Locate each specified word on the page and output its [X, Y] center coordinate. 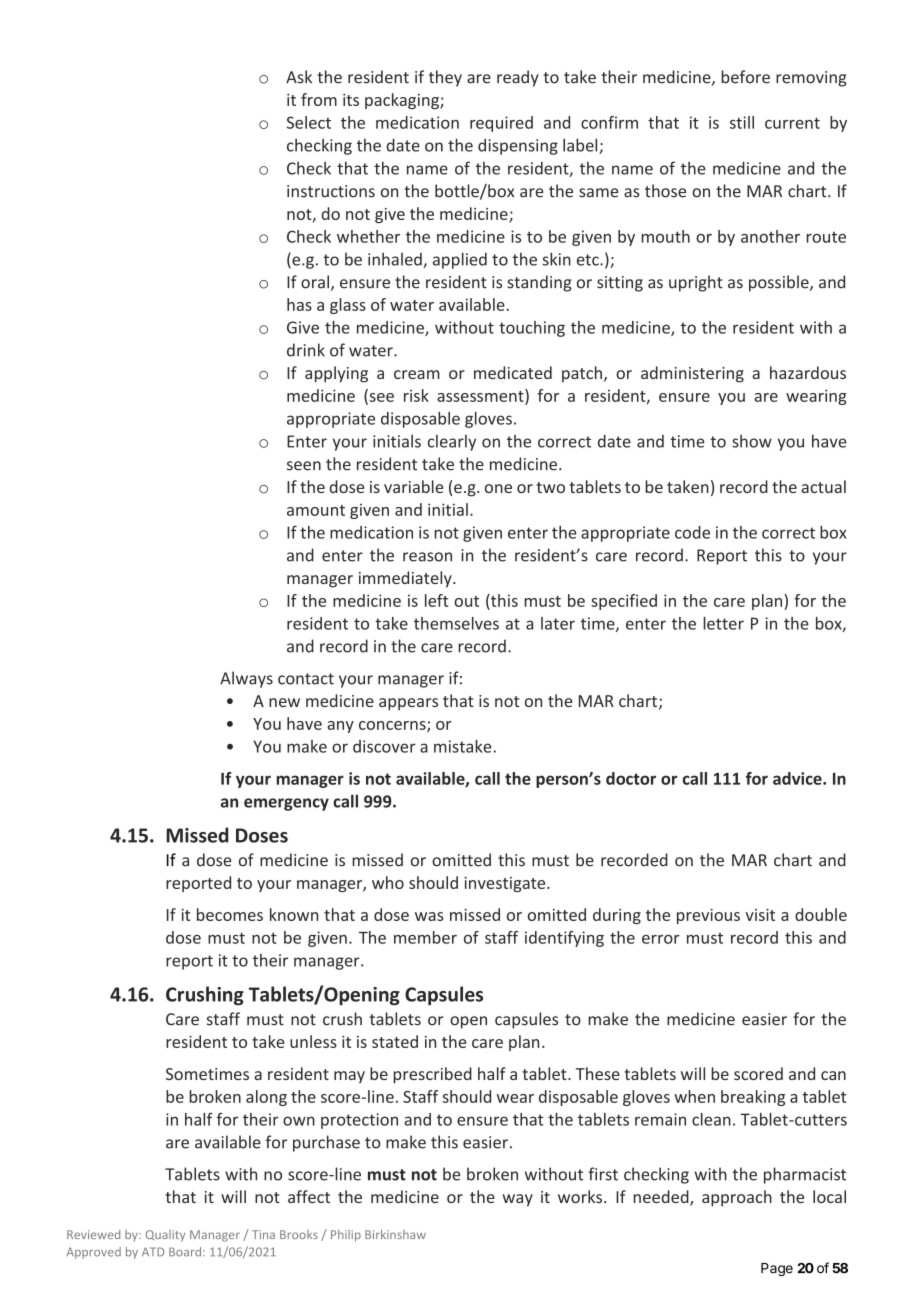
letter [723, 623]
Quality [165, 1236]
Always [246, 679]
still [742, 122]
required [501, 124]
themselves [456, 623]
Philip [346, 1236]
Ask [299, 77]
